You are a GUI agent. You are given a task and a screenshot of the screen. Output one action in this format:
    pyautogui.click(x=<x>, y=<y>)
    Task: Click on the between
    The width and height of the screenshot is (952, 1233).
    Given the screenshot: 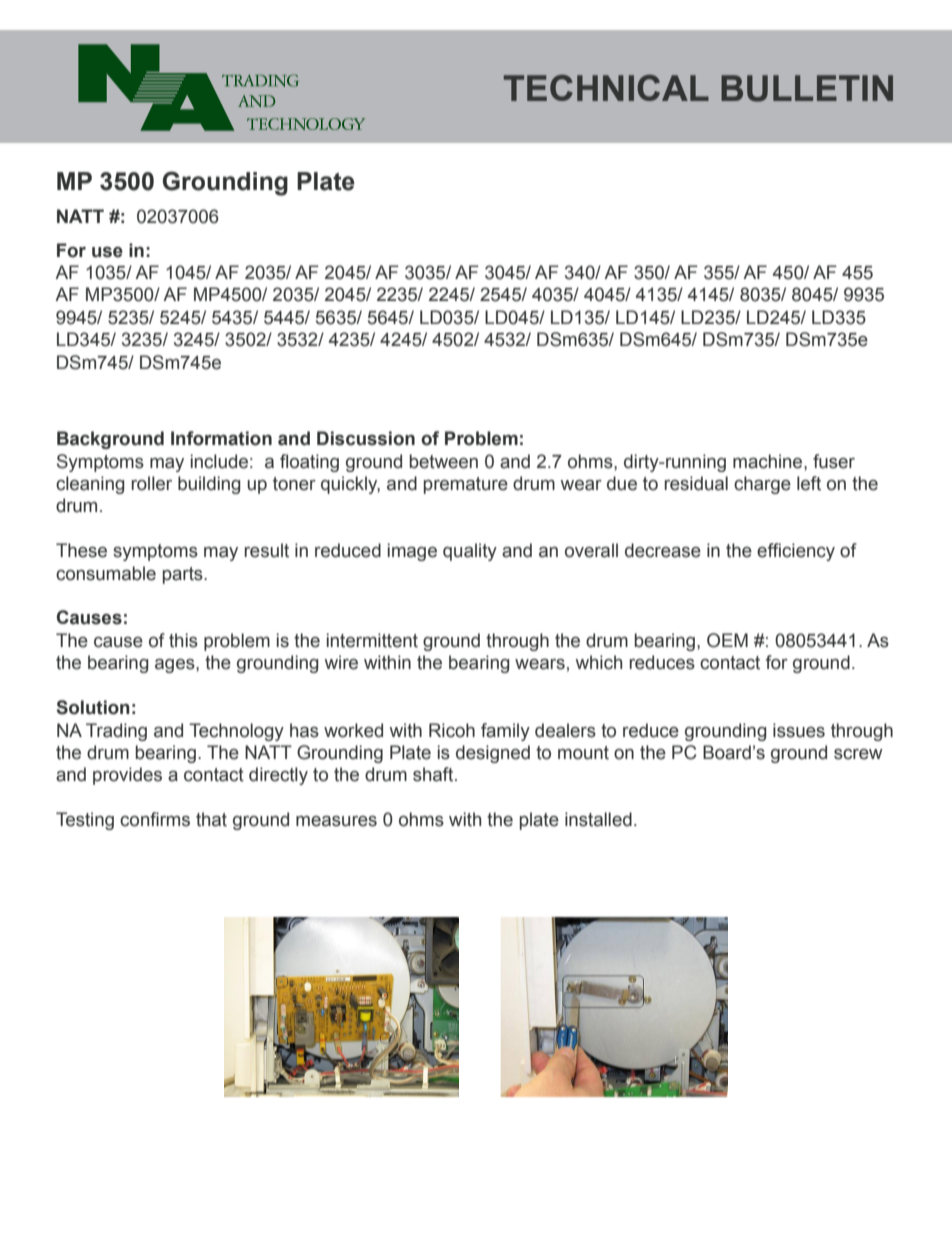 What is the action you would take?
    pyautogui.click(x=444, y=461)
